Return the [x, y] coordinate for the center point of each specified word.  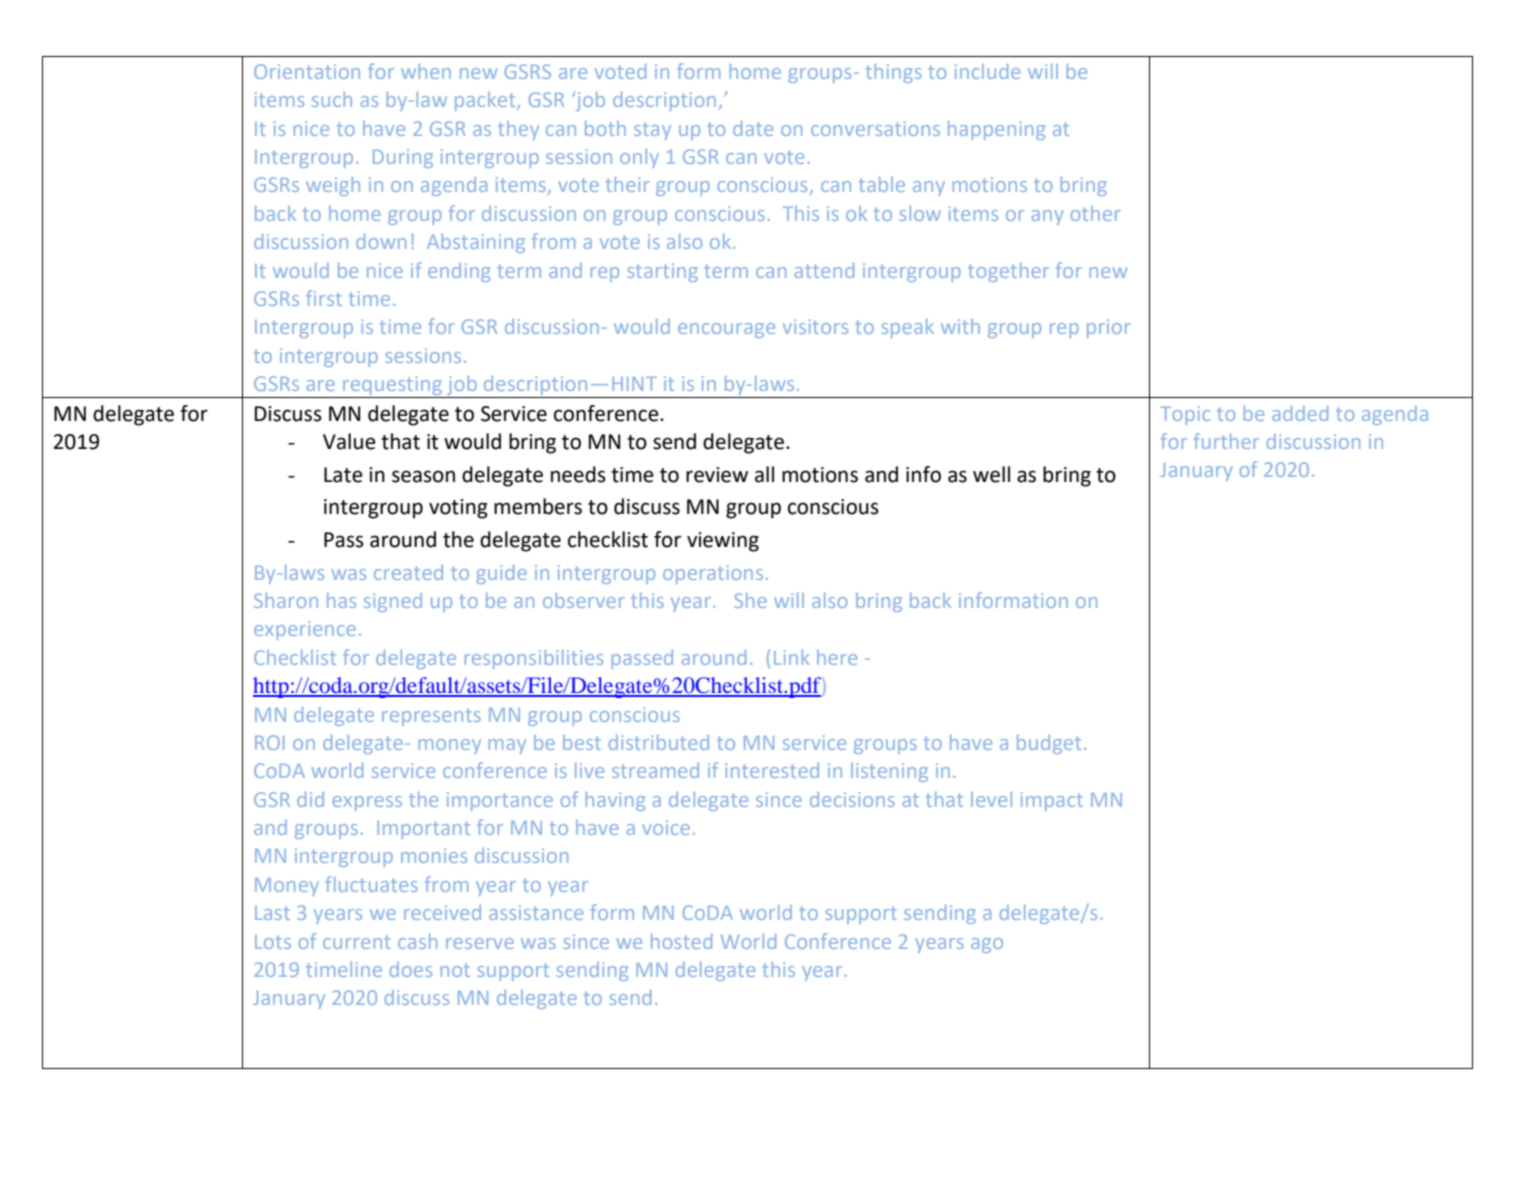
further [1226, 441]
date [753, 128]
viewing [723, 542]
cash [417, 941]
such [332, 99]
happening [996, 130]
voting [458, 509]
